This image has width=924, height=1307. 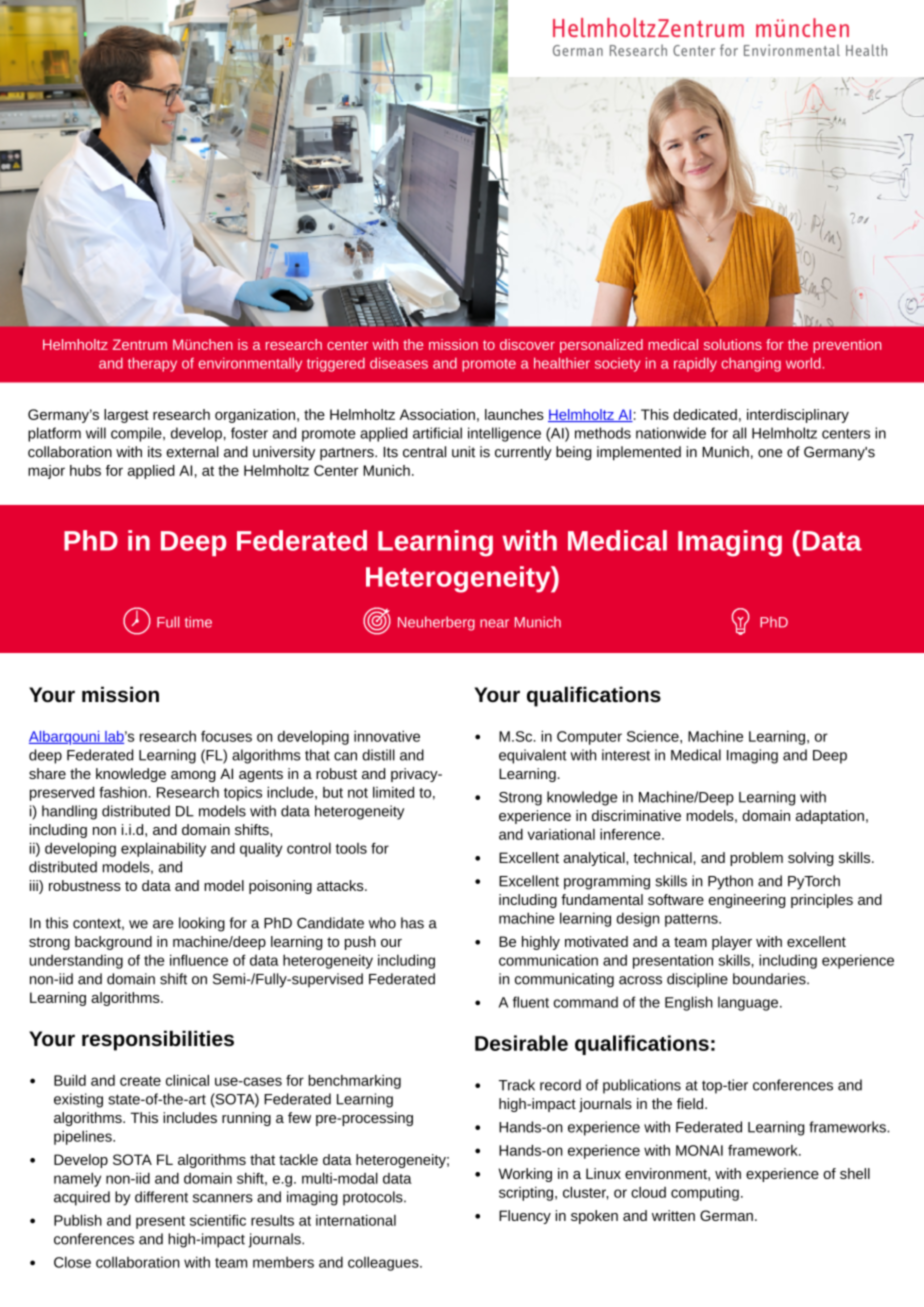 What do you see at coordinates (830, 817) in the image?
I see `adaptation` at bounding box center [830, 817].
